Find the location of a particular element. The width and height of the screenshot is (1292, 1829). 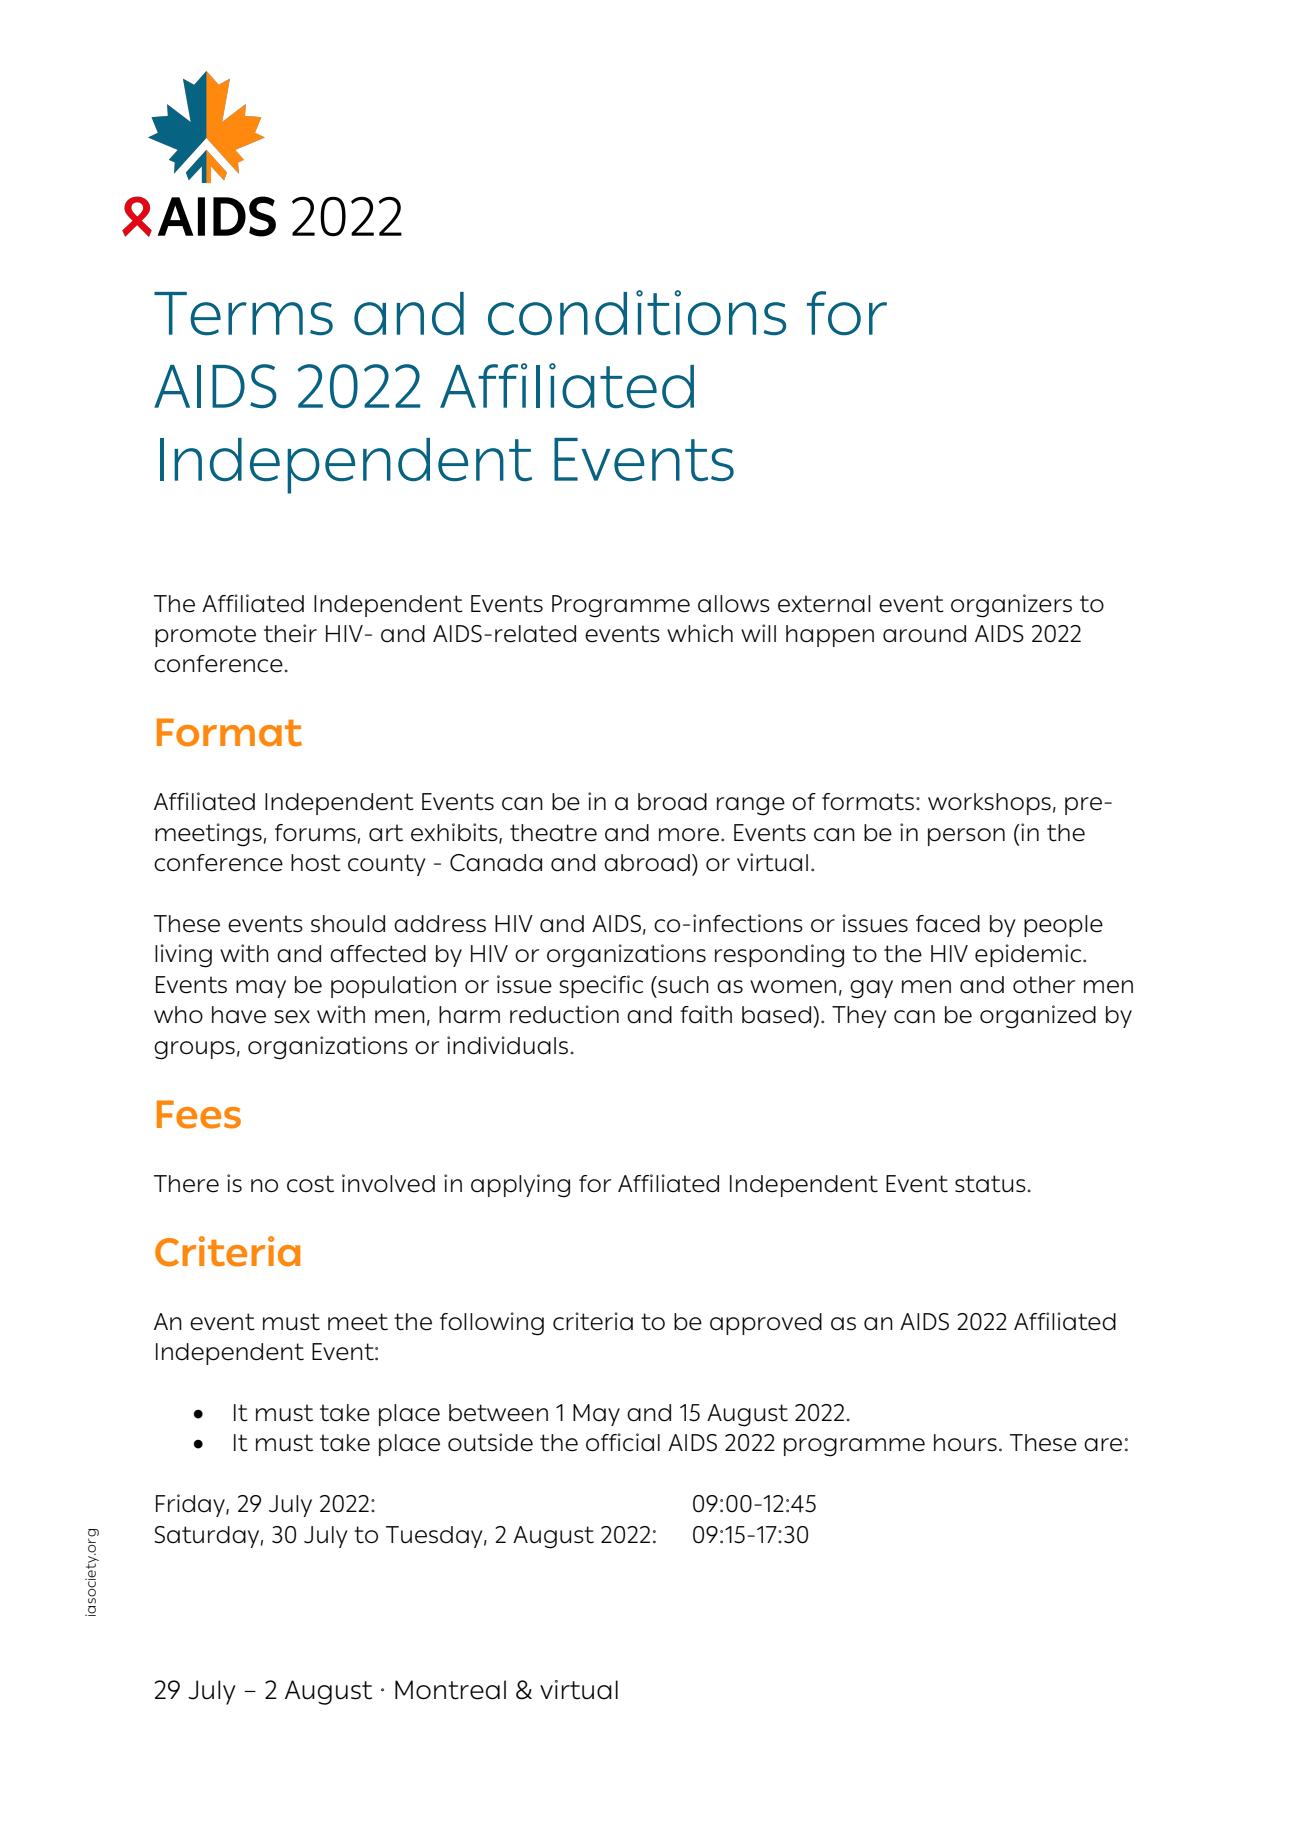

their is located at coordinates (290, 633).
